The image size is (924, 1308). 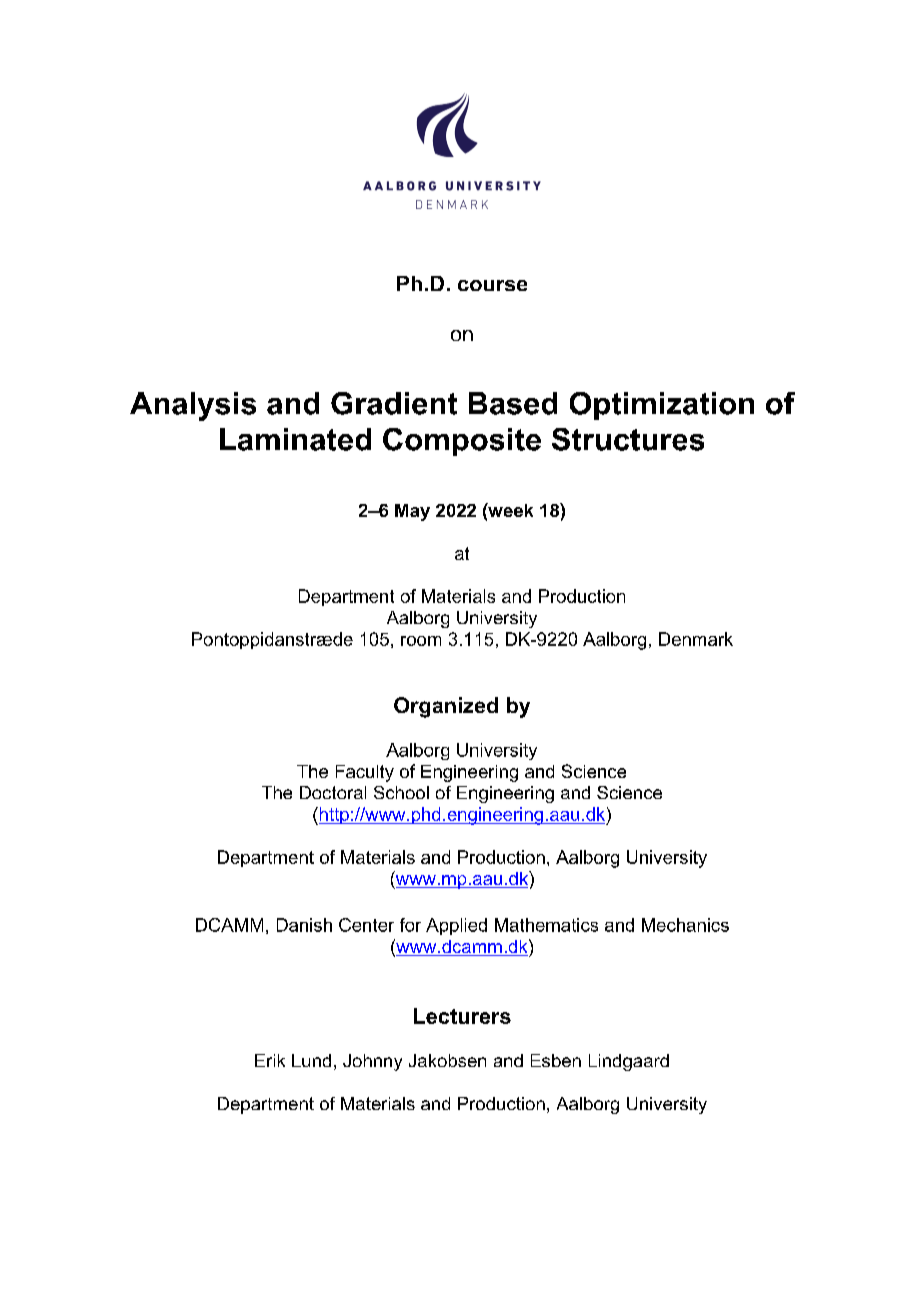 I want to click on Faculty, so click(x=365, y=773).
